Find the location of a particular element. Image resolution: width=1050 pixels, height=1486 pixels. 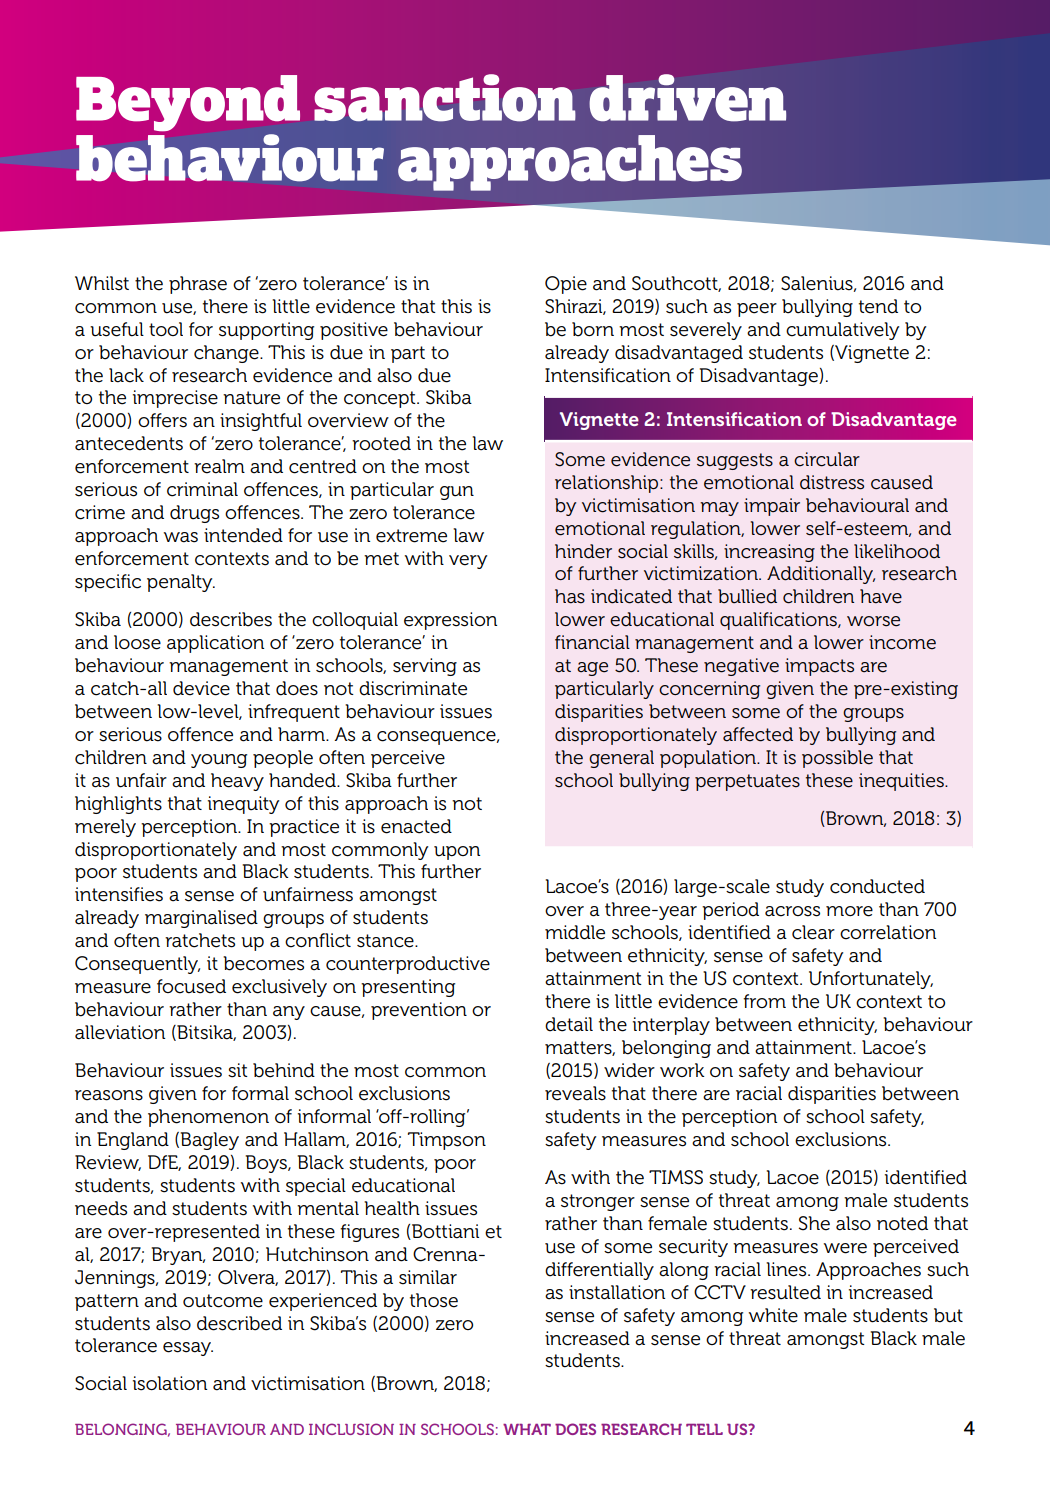

isolation is located at coordinates (170, 1383).
